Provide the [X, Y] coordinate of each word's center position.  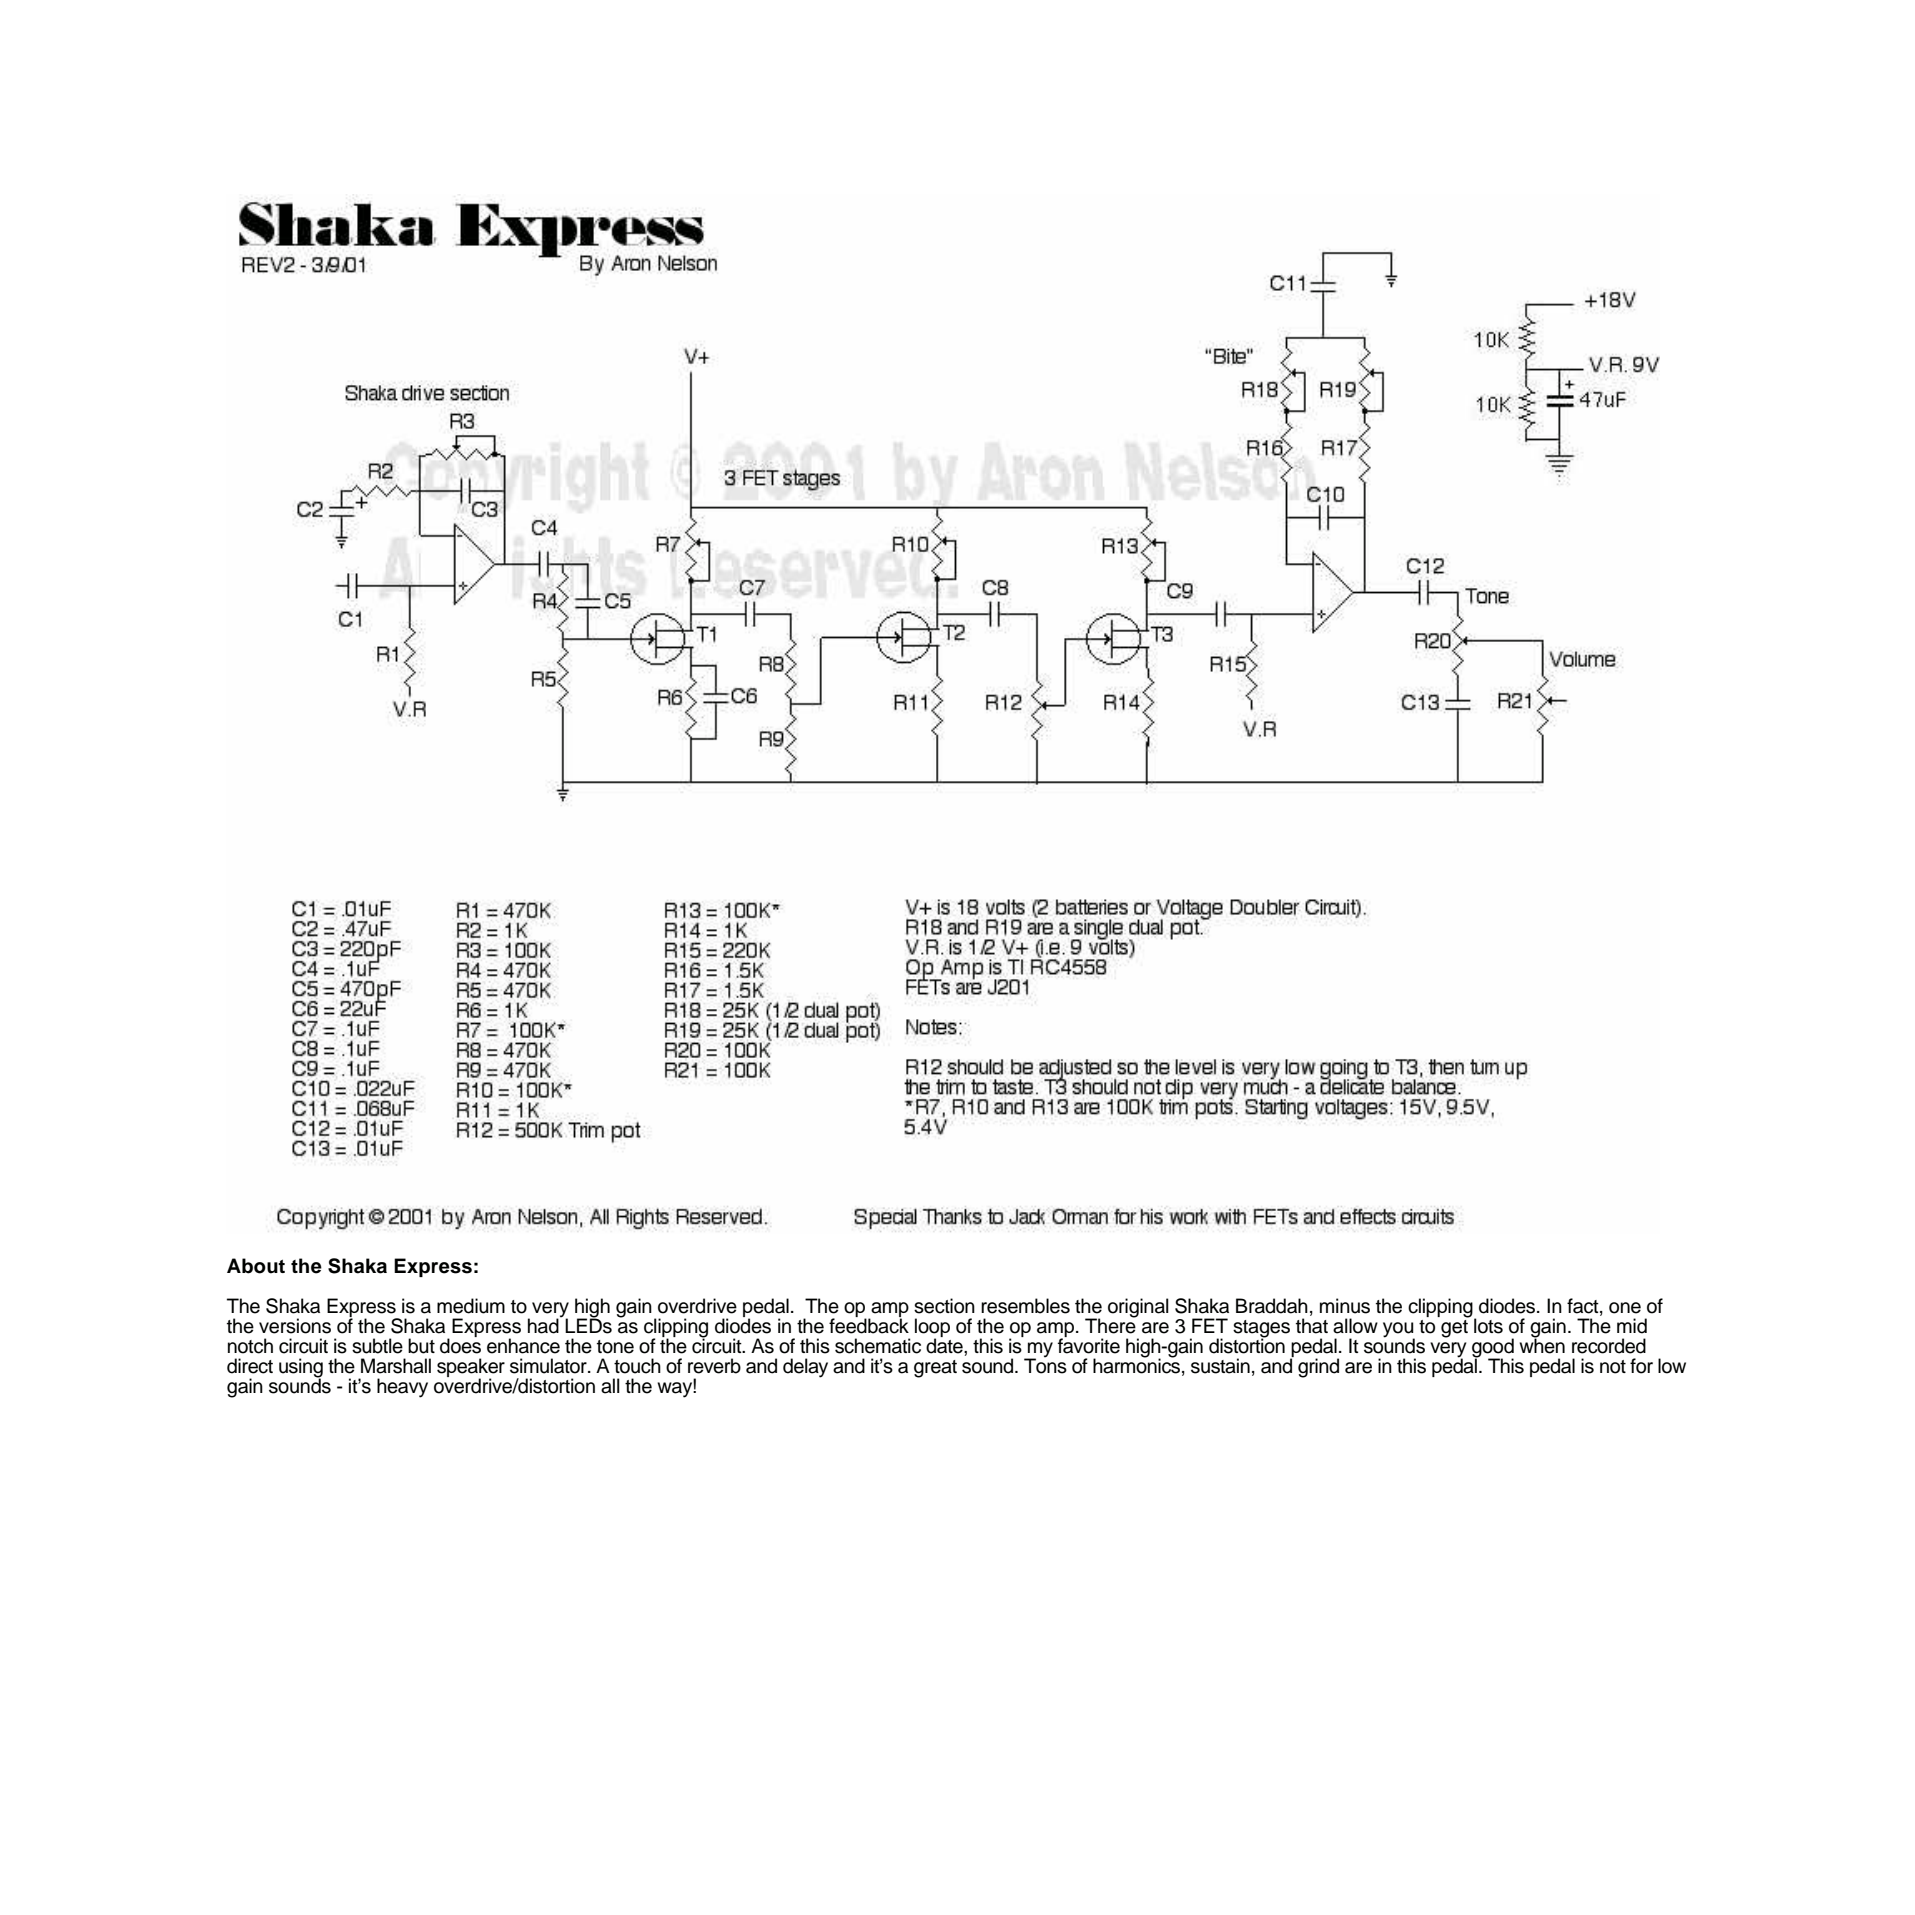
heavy [402, 1388]
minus [1345, 1306]
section [944, 1306]
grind [1318, 1368]
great [935, 1369]
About [256, 1266]
